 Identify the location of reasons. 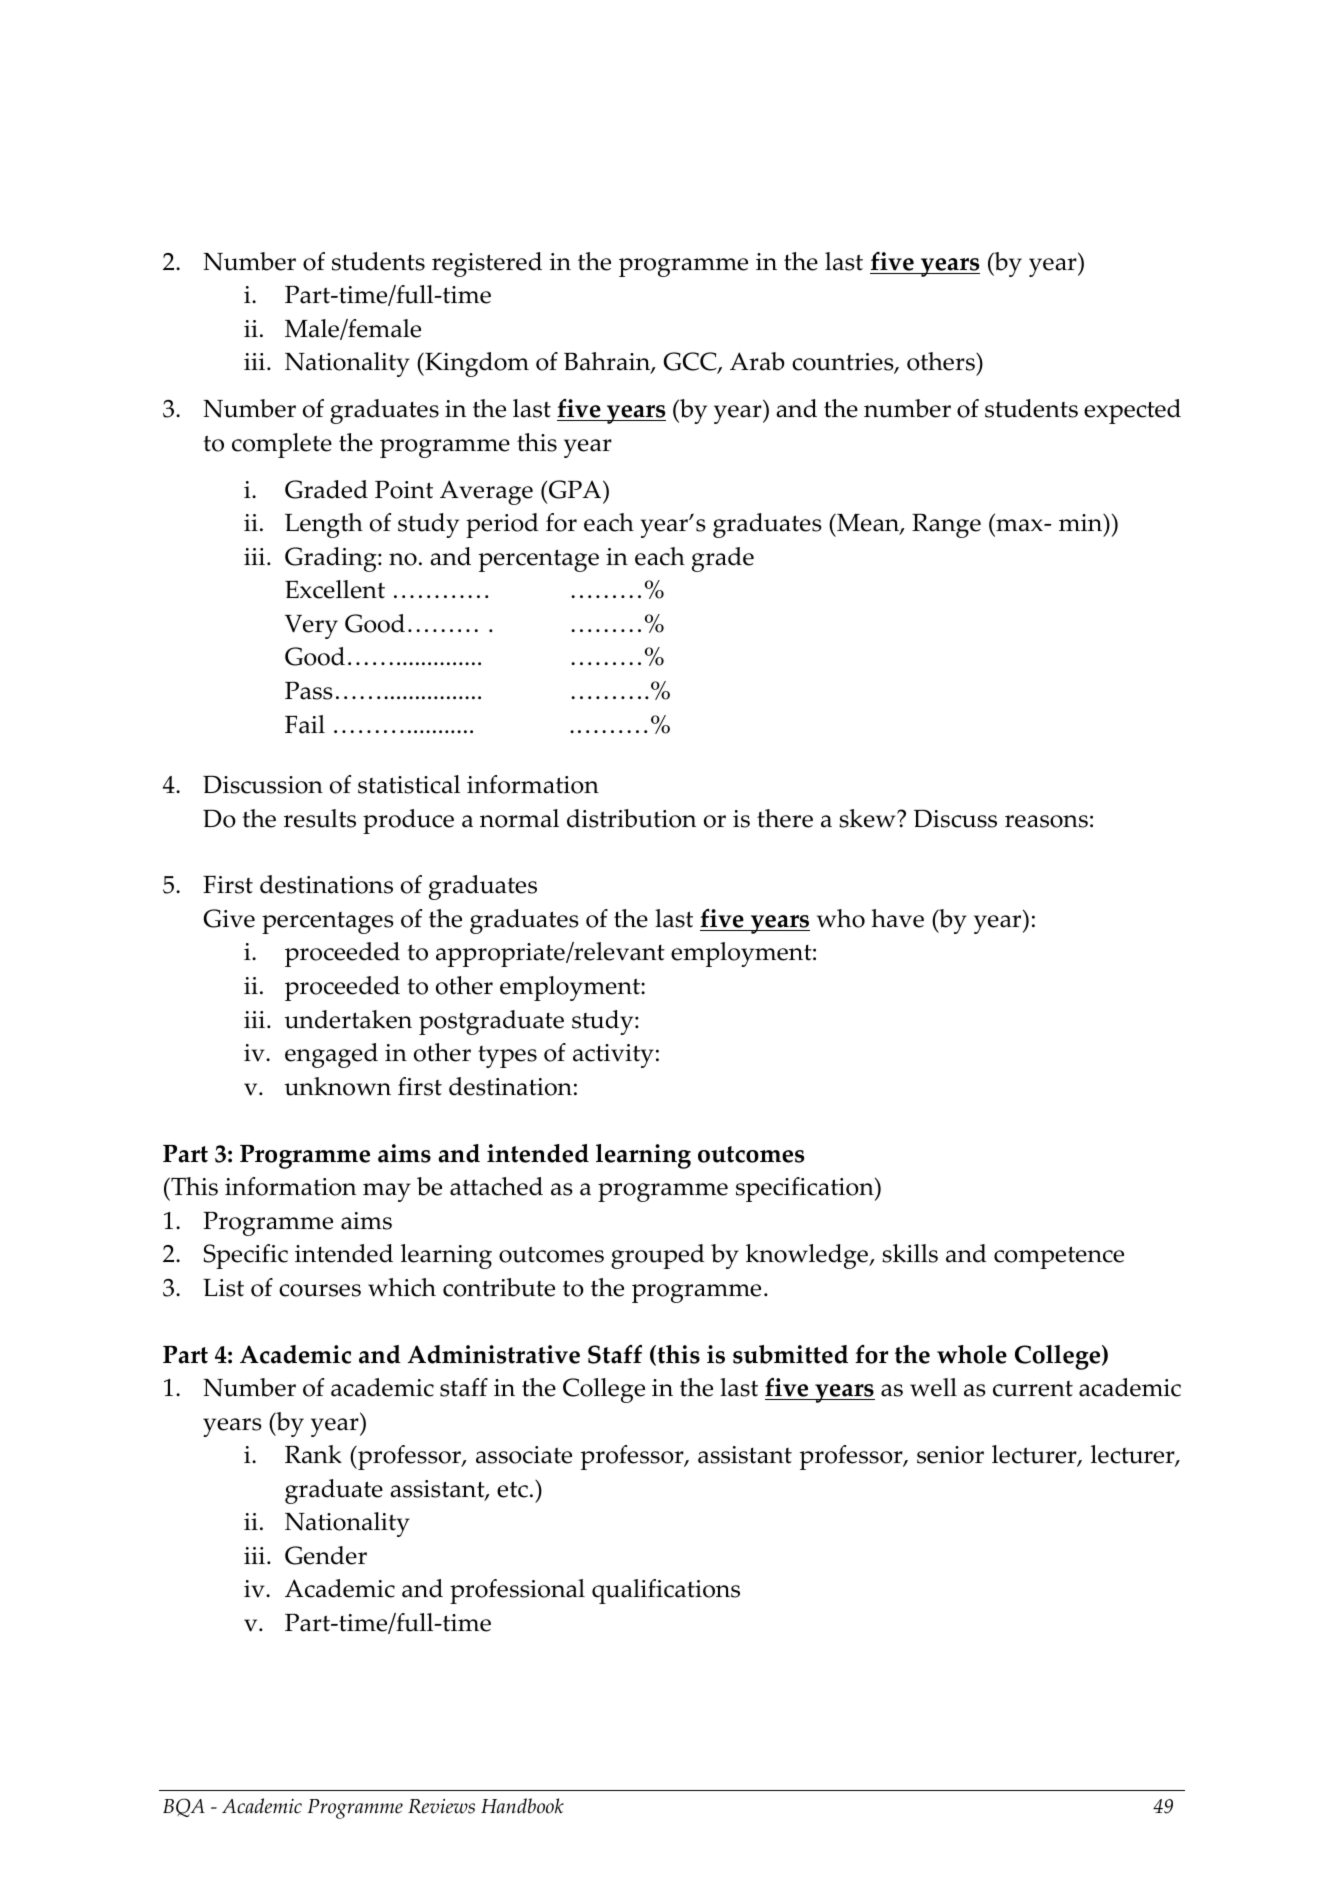
(1046, 821).
